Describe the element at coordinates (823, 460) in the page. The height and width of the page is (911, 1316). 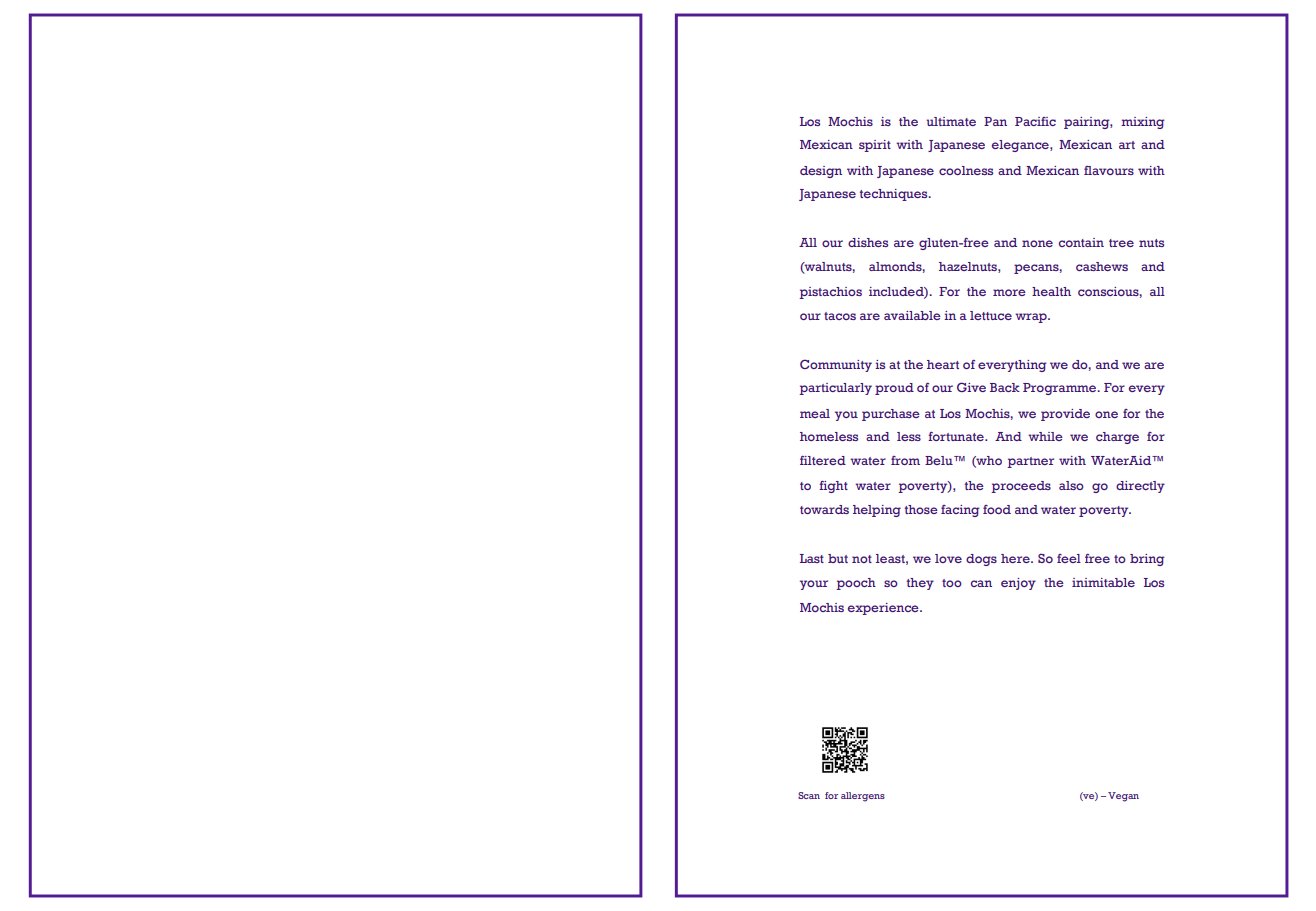
I see `filtered` at that location.
